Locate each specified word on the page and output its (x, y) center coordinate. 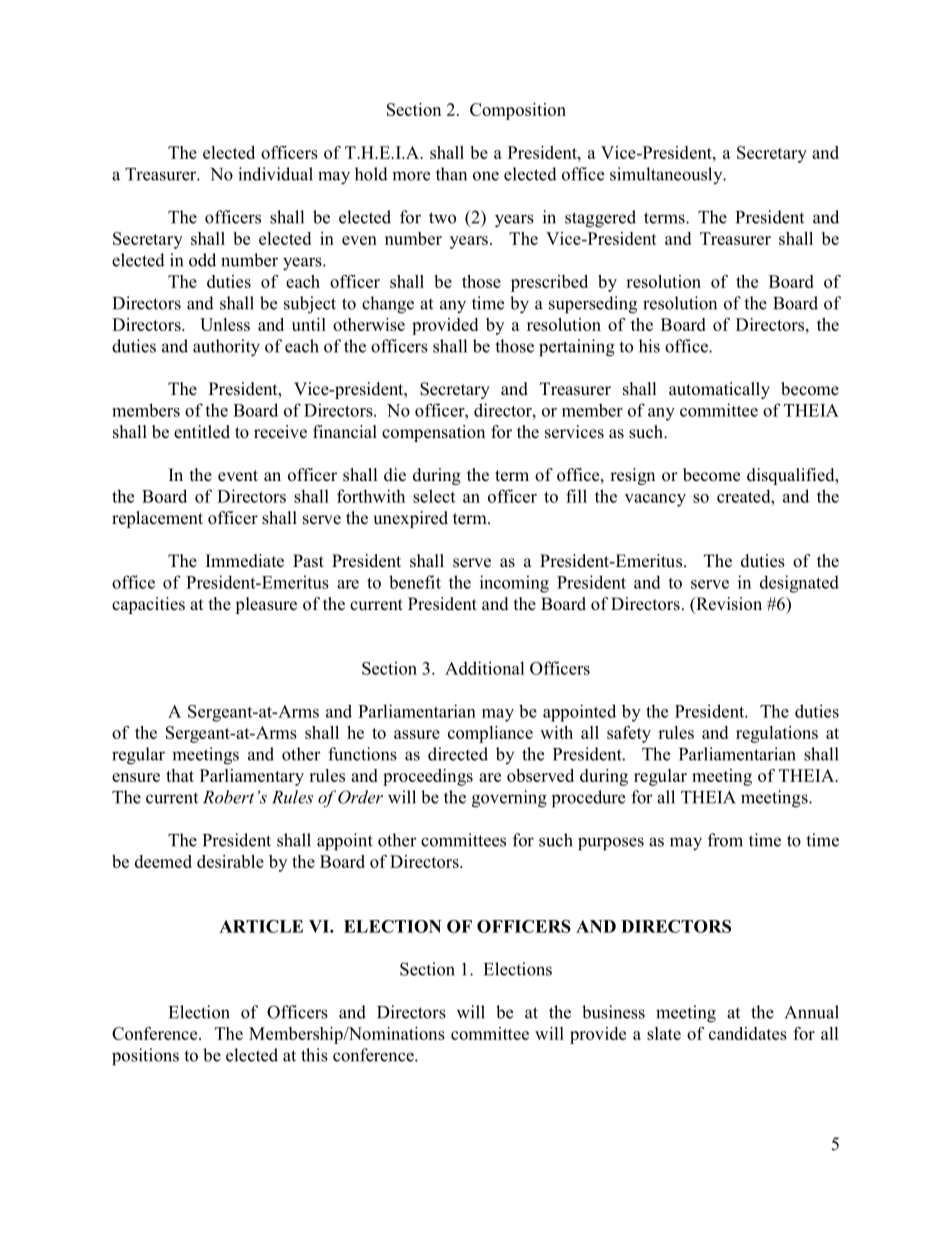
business (613, 1012)
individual (275, 174)
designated (799, 584)
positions (145, 1057)
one (486, 176)
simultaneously (667, 175)
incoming (514, 584)
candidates (748, 1033)
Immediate (245, 561)
